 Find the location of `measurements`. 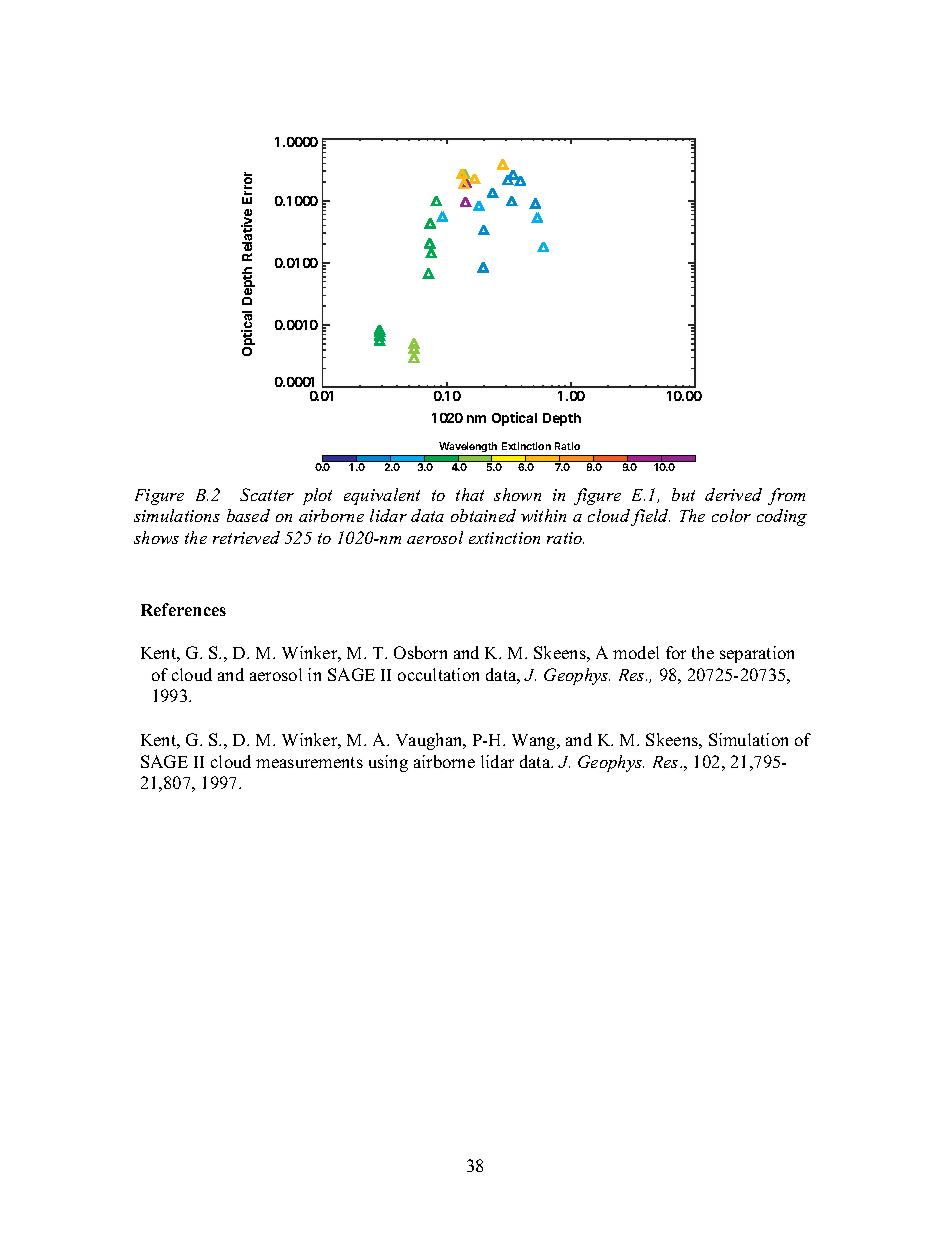

measurements is located at coordinates (309, 762).
